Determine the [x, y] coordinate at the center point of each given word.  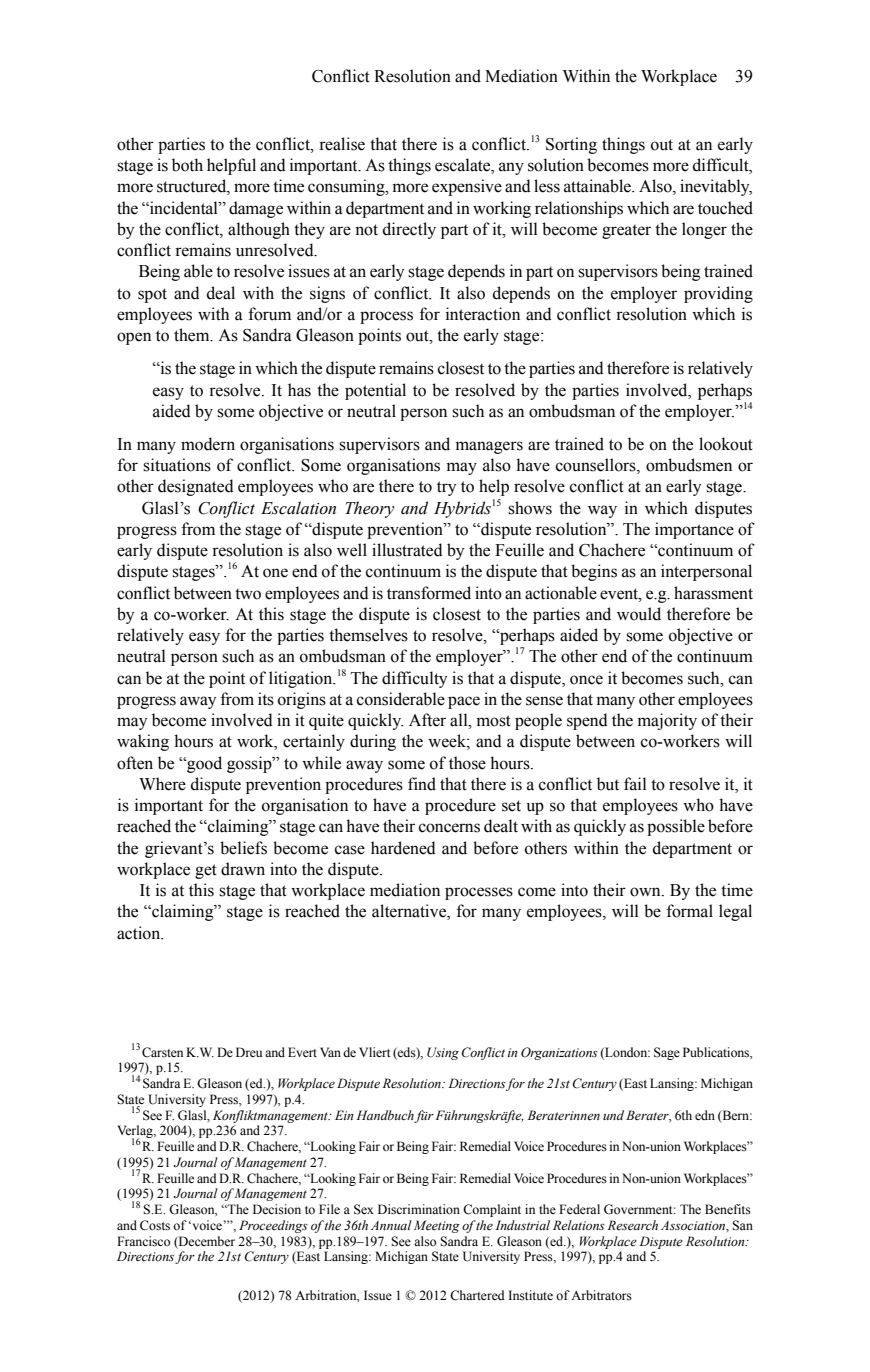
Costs [155, 1225]
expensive [467, 187]
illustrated [407, 550]
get [206, 871]
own [646, 892]
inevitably [716, 187]
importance [694, 530]
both [187, 165]
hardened [403, 848]
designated [196, 487]
